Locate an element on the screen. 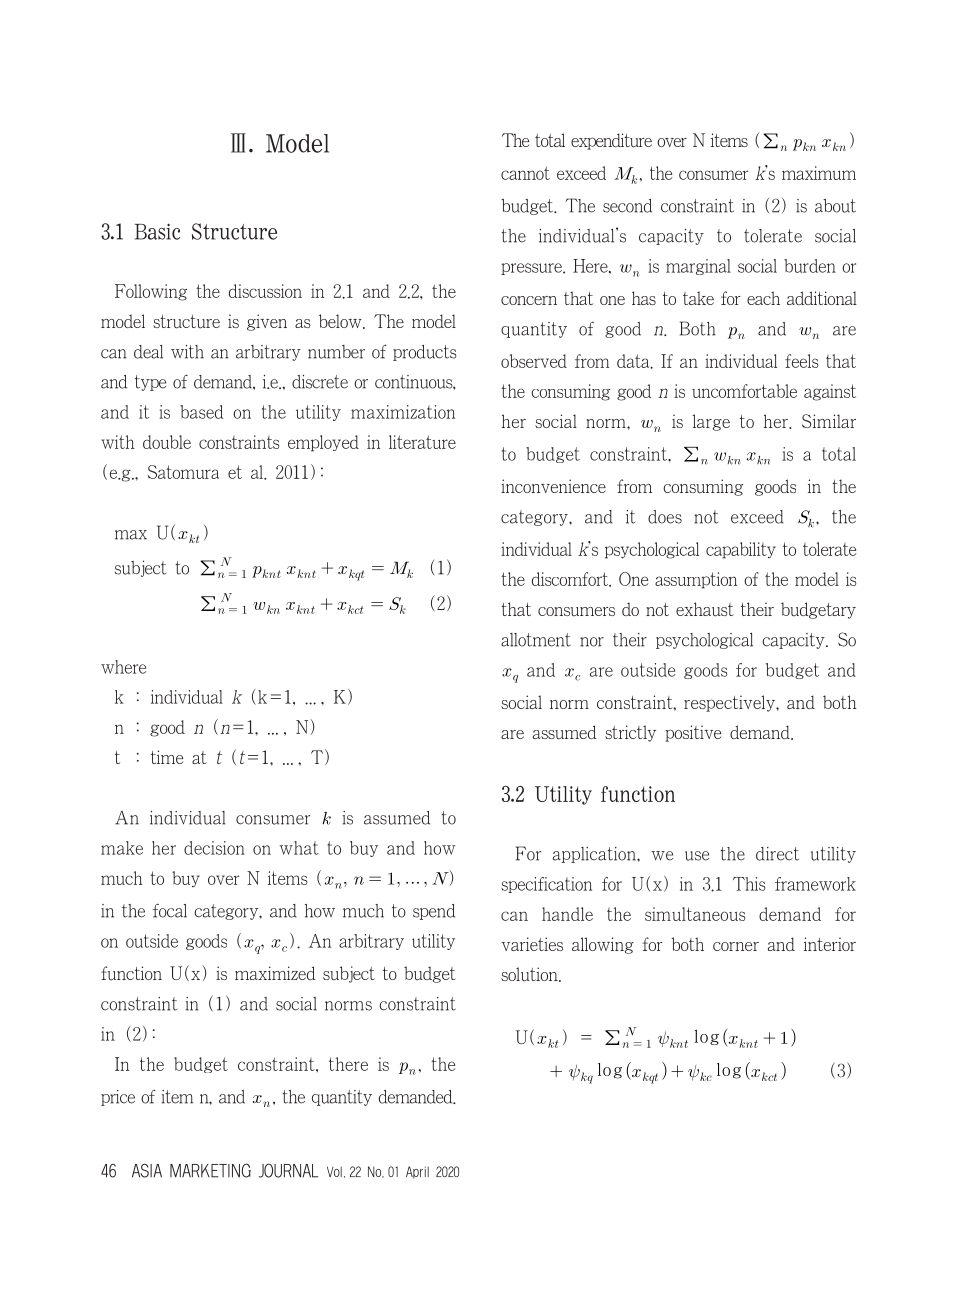 The height and width of the screenshot is (1310, 958). Basic is located at coordinates (157, 232).
